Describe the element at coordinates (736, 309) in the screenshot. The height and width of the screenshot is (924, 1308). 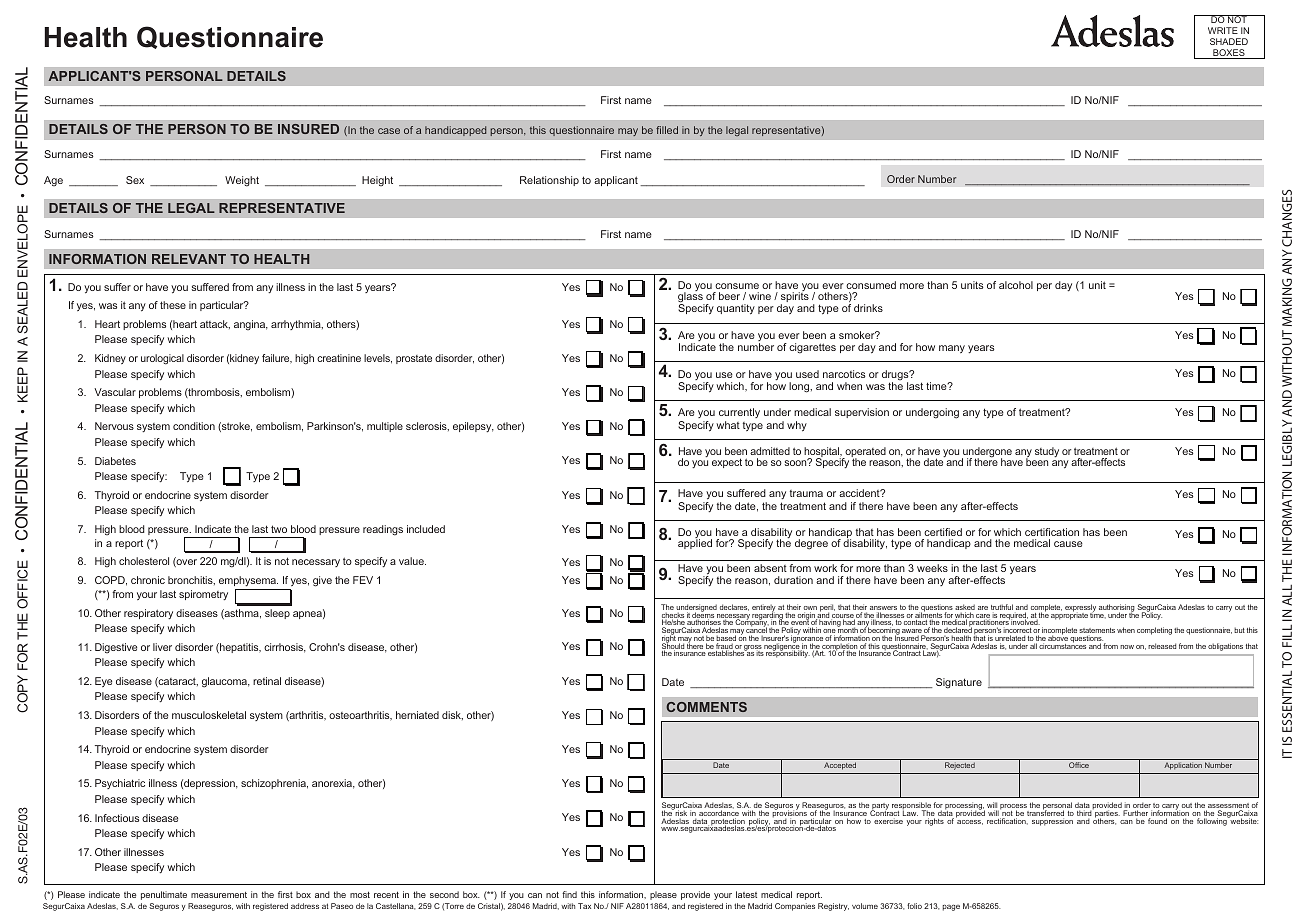
I see `quantity` at that location.
